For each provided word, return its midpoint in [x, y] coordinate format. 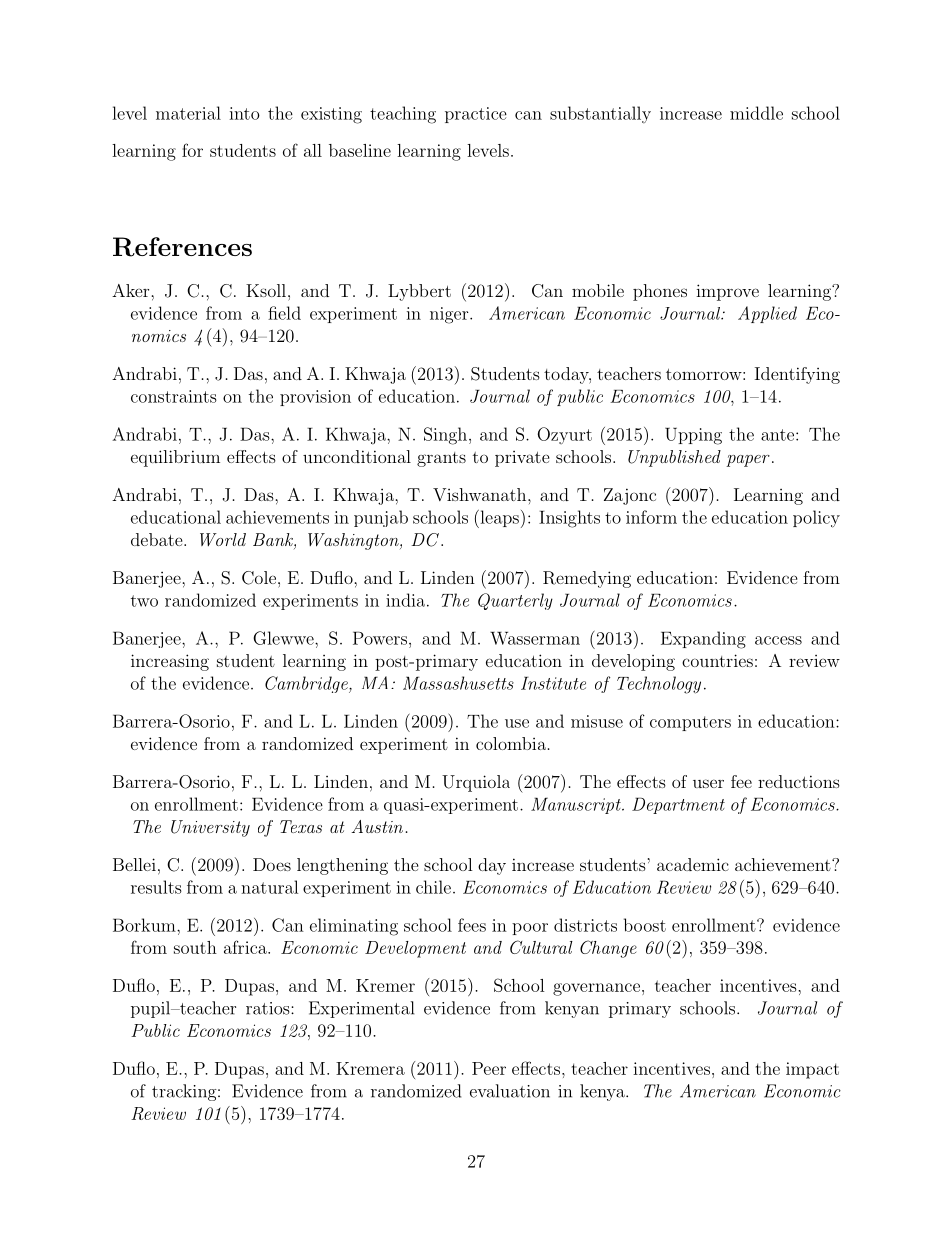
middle [756, 113]
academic [693, 864]
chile [433, 887]
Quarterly [515, 601]
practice [476, 115]
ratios [269, 1008]
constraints [174, 396]
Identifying [797, 375]
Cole [259, 578]
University [210, 828]
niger [450, 315]
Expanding [703, 640]
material [188, 113]
